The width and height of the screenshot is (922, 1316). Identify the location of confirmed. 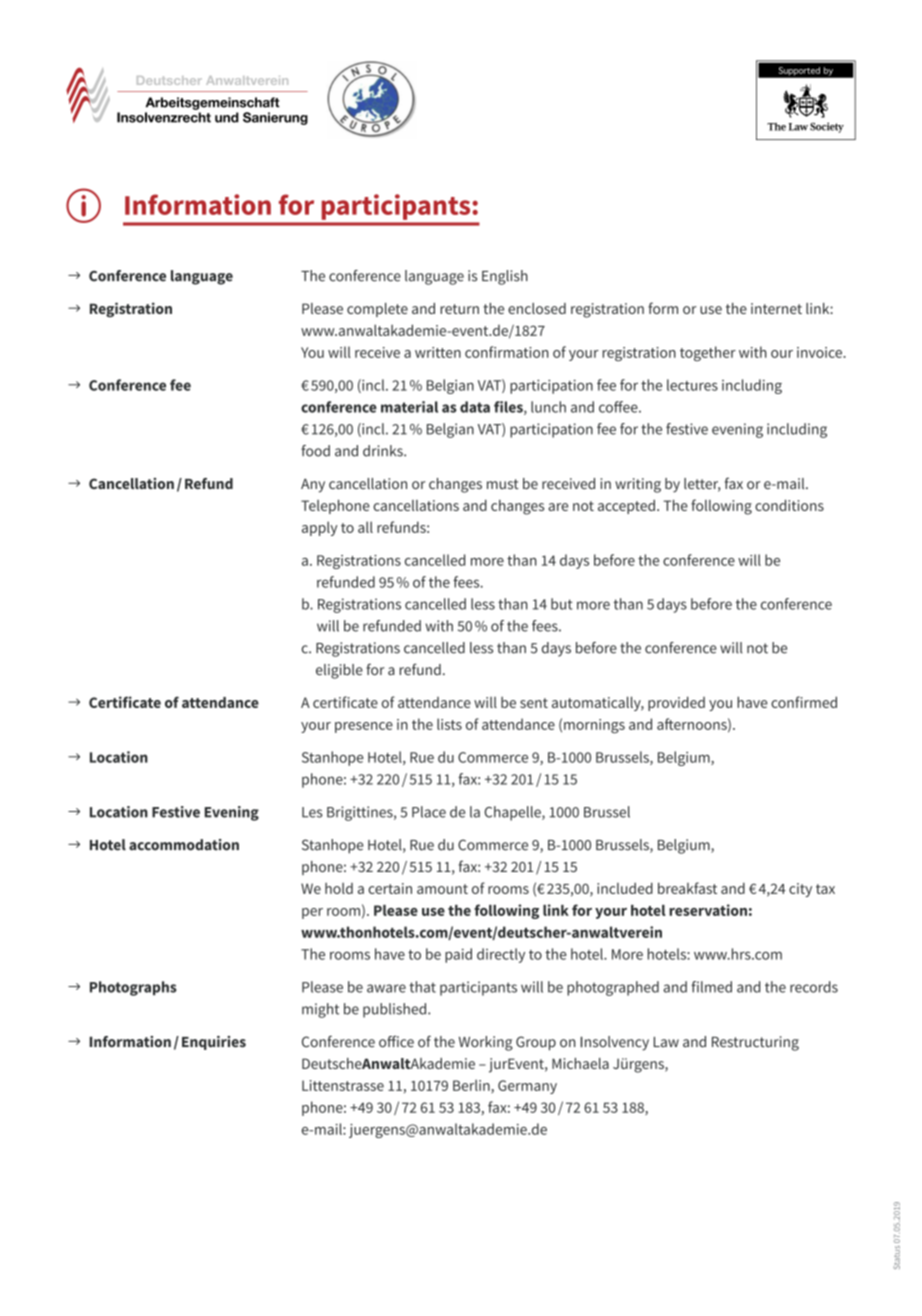
(804, 702).
